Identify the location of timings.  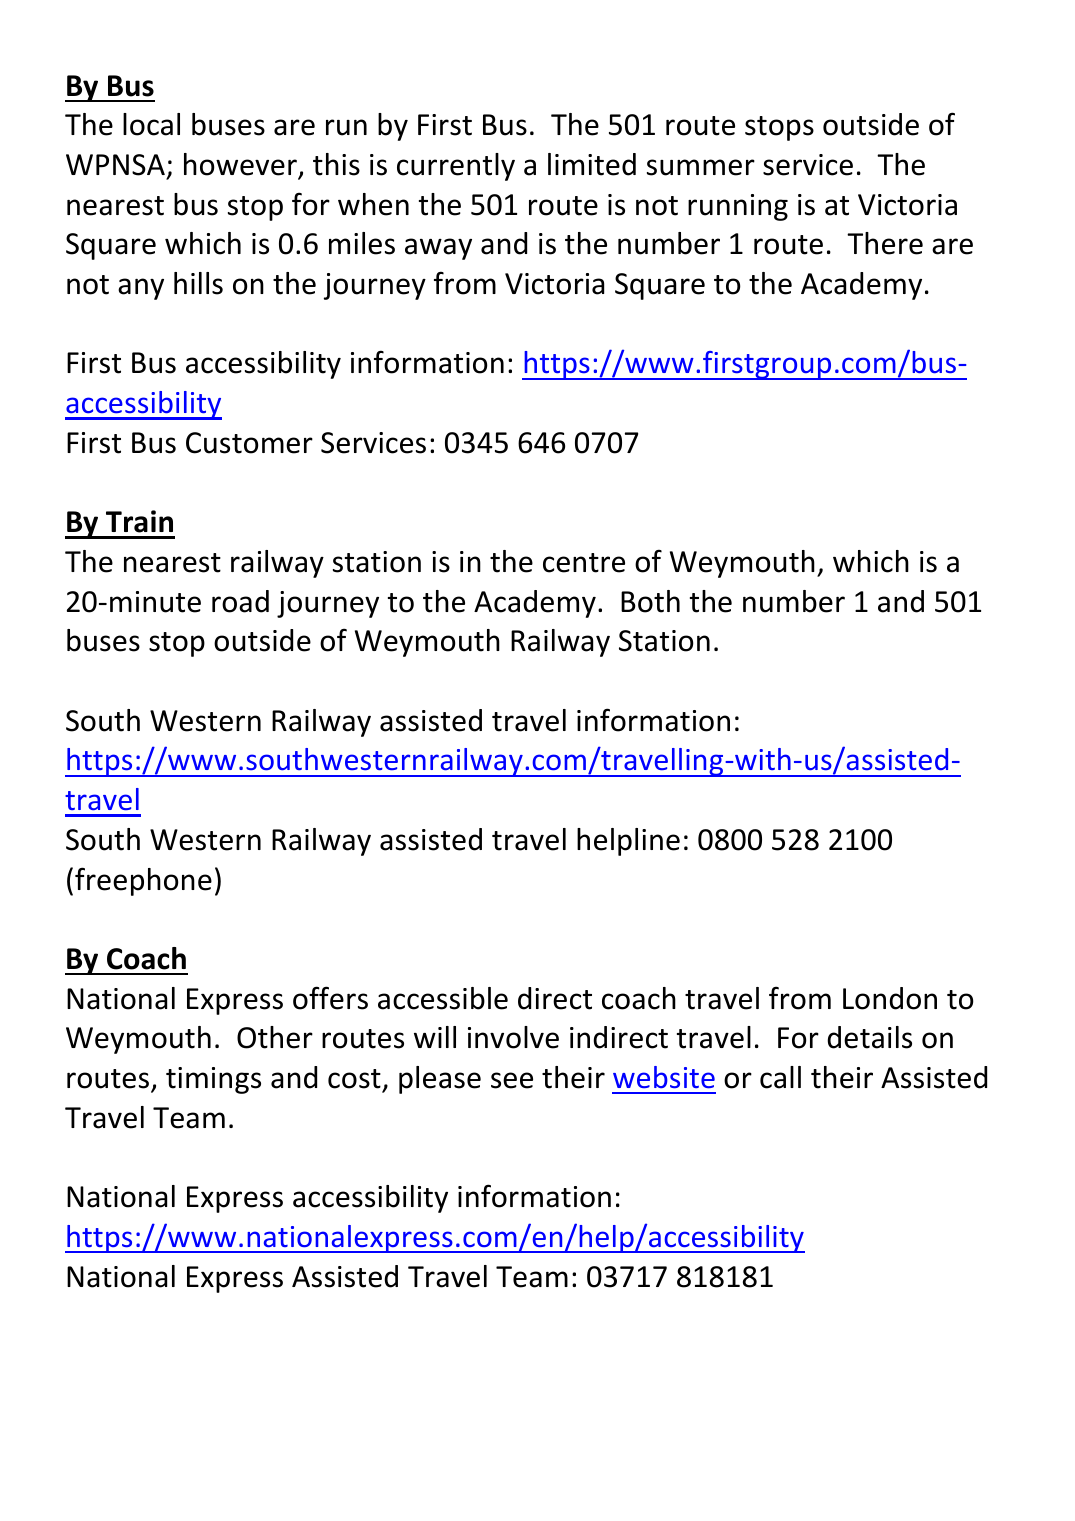
(213, 1080).
